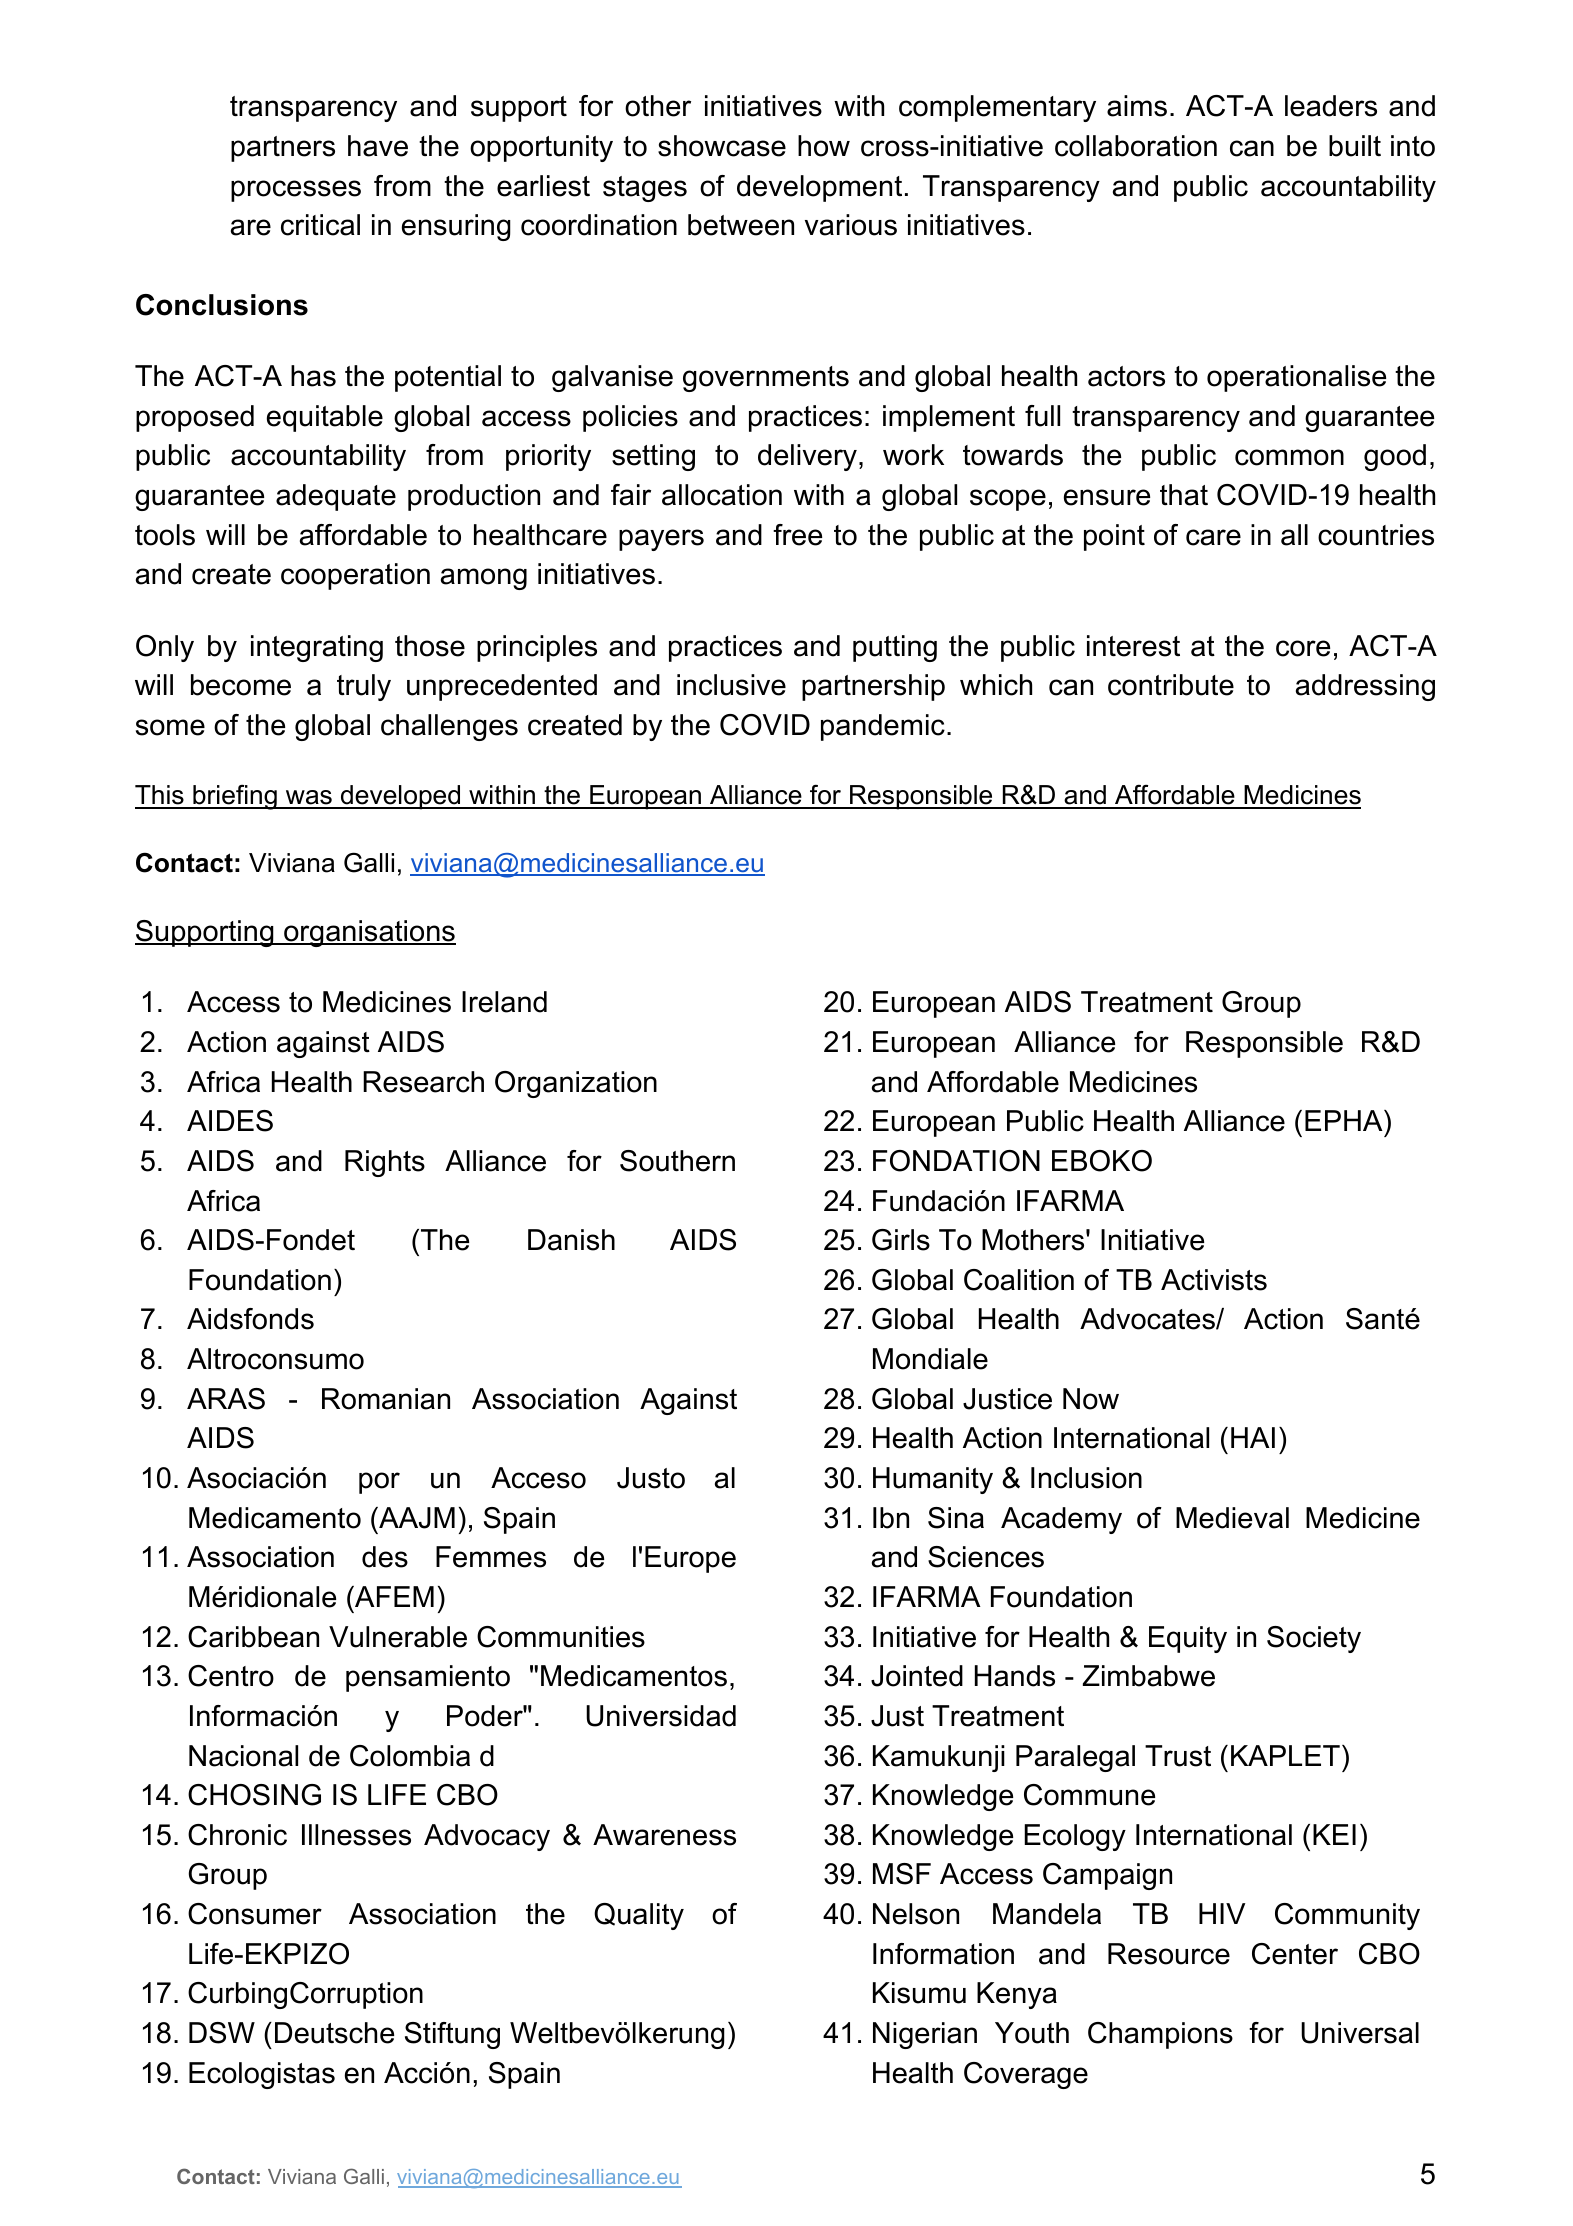 Image resolution: width=1573 pixels, height=2226 pixels. What do you see at coordinates (235, 797) in the screenshot?
I see `briefing` at bounding box center [235, 797].
